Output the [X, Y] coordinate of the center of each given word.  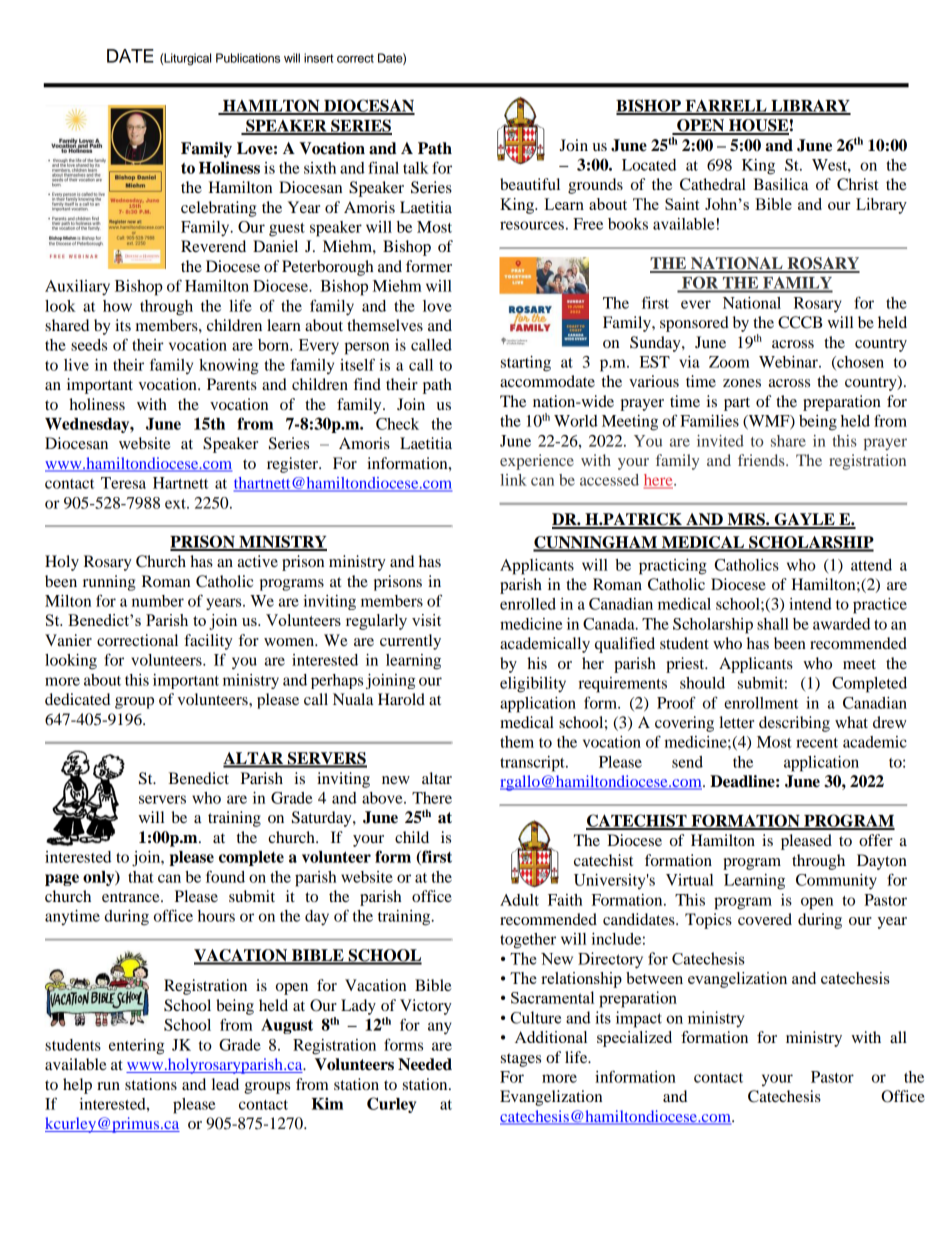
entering [136, 1047]
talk [416, 168]
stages [521, 1060]
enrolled [528, 604]
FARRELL [726, 106]
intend [810, 604]
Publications [248, 58]
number [158, 601]
